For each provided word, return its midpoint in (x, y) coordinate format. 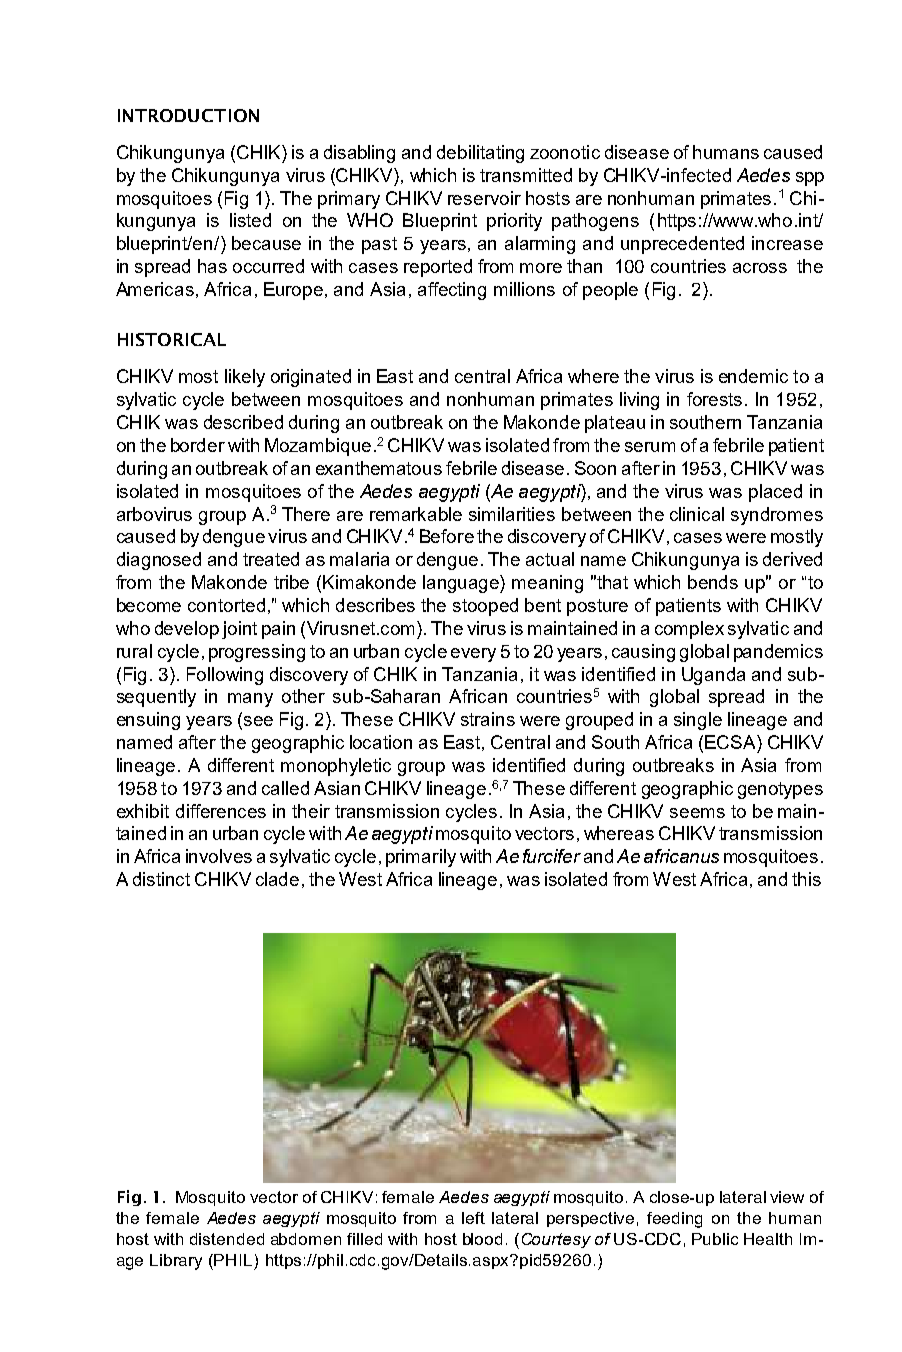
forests (716, 399)
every (473, 655)
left (473, 1218)
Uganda (713, 676)
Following (225, 676)
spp (810, 179)
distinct (161, 879)
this (806, 879)
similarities (512, 514)
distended (227, 1239)
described (243, 422)
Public (715, 1239)
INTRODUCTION (188, 115)
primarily (421, 858)
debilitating (480, 154)
